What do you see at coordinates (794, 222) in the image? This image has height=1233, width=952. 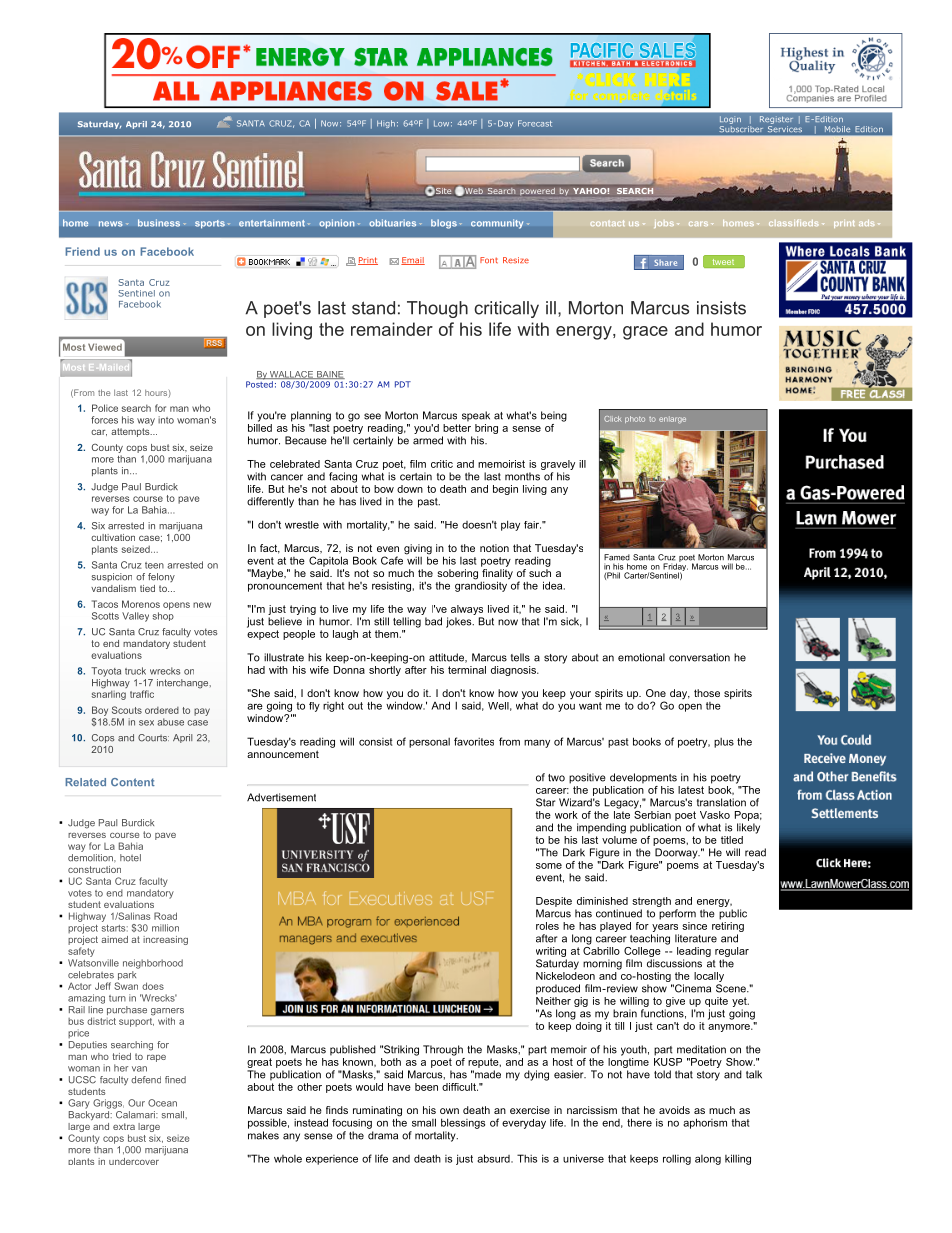 I see `classifieds` at bounding box center [794, 222].
